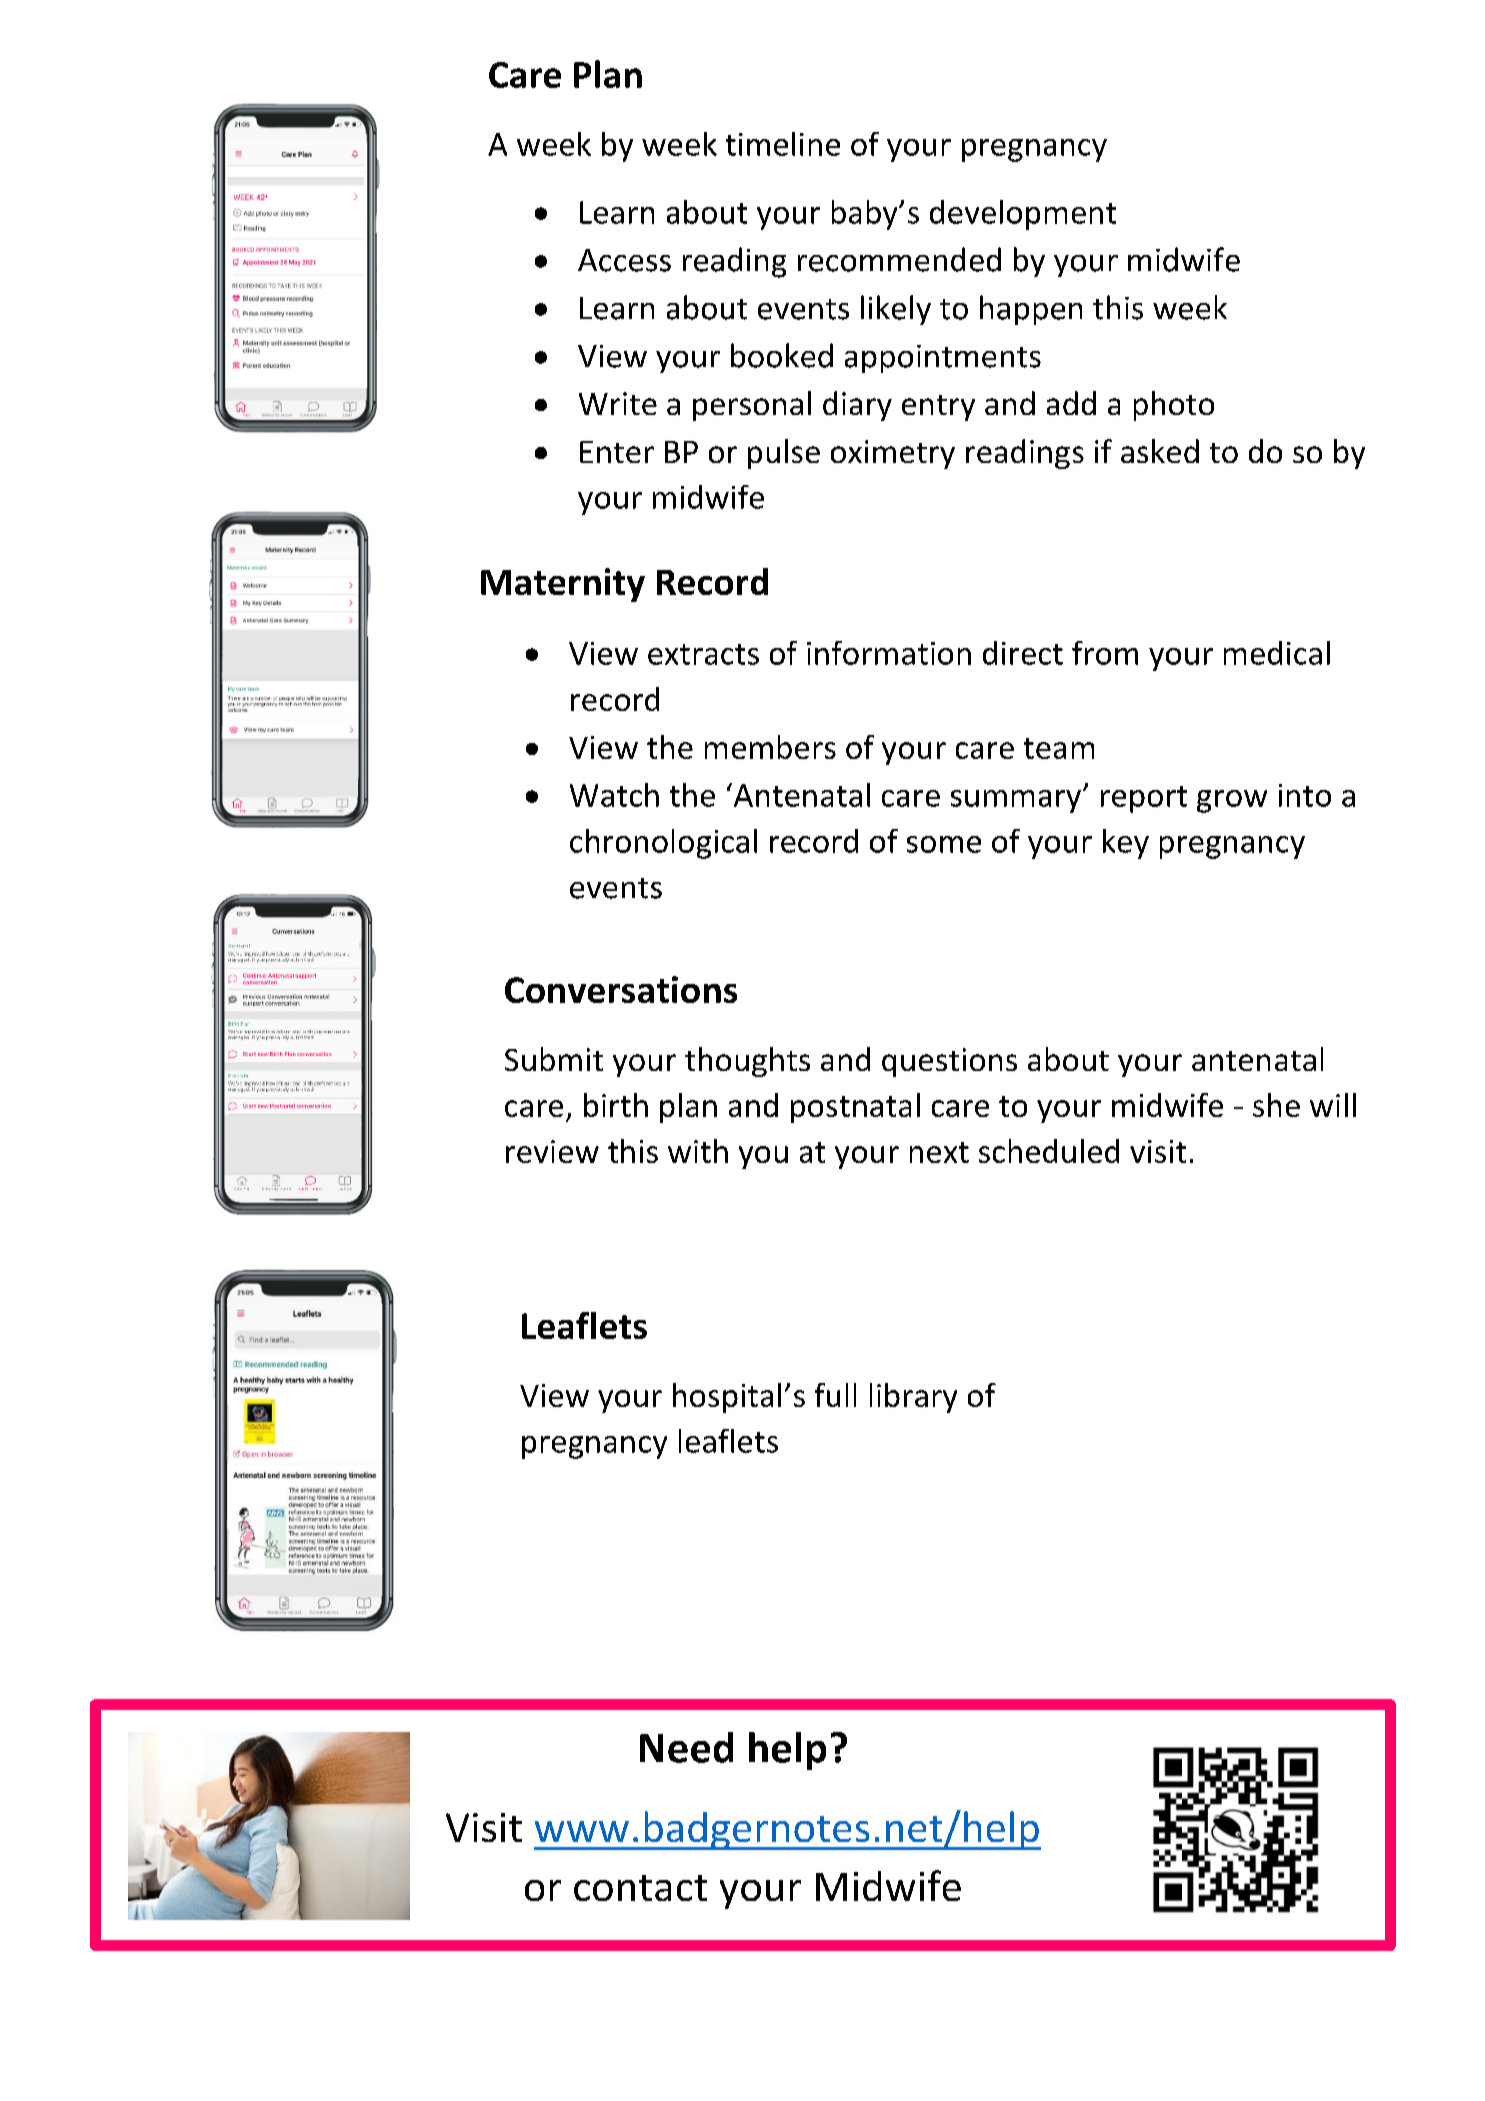 This screenshot has width=1485, height=2101. Describe the element at coordinates (835, 1395) in the screenshot. I see `full` at that location.
